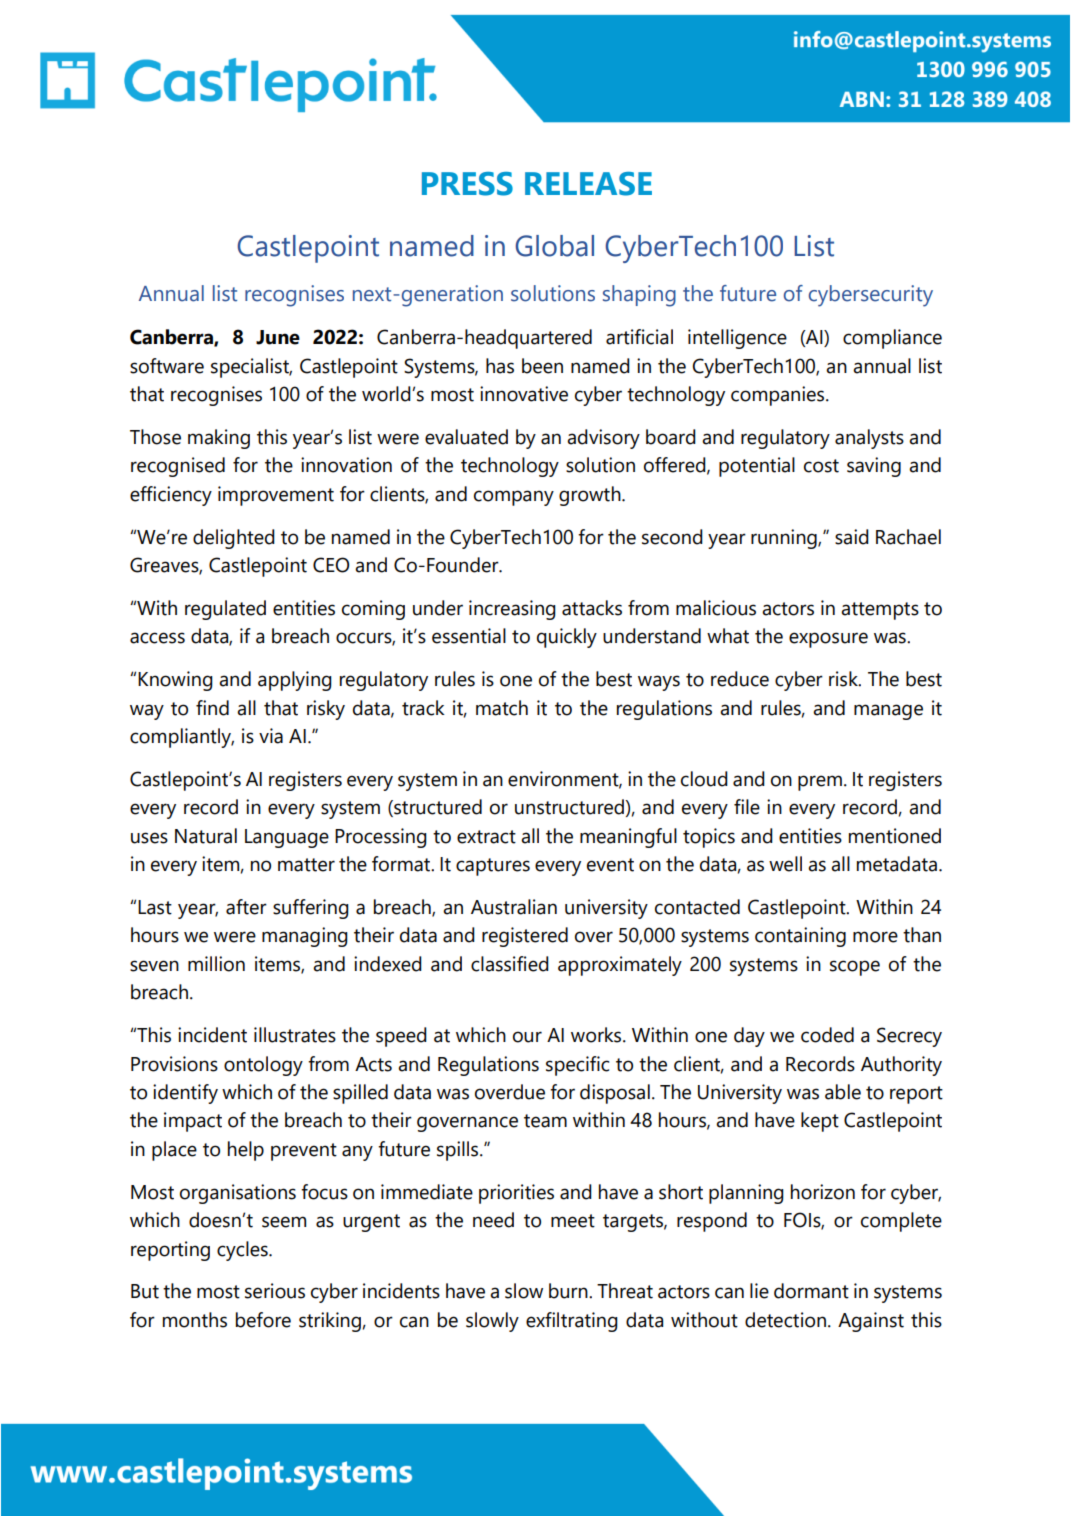 This screenshot has width=1072, height=1516. I want to click on compliance, so click(892, 339).
